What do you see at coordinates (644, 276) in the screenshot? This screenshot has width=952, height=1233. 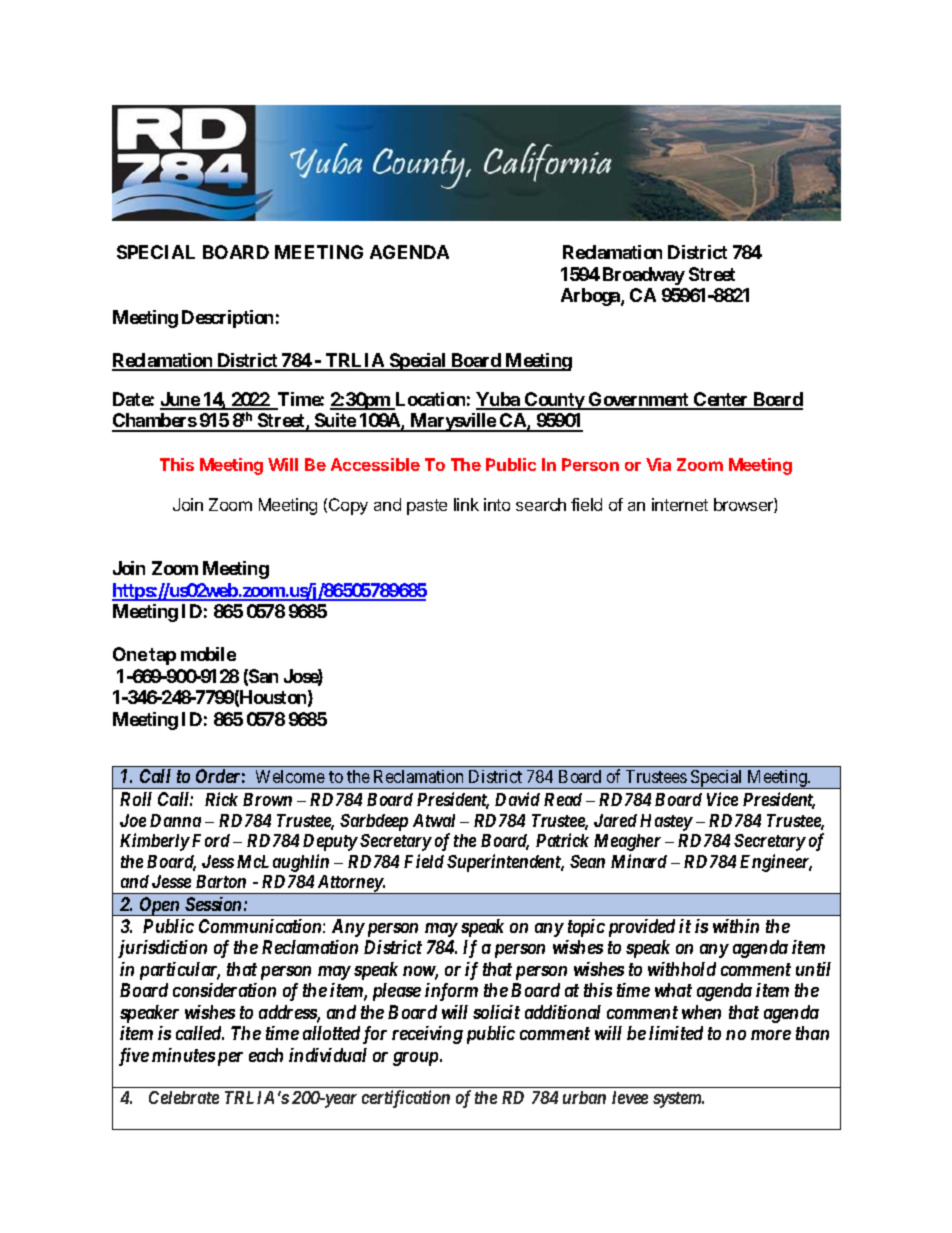 I see `Broadway` at bounding box center [644, 276].
